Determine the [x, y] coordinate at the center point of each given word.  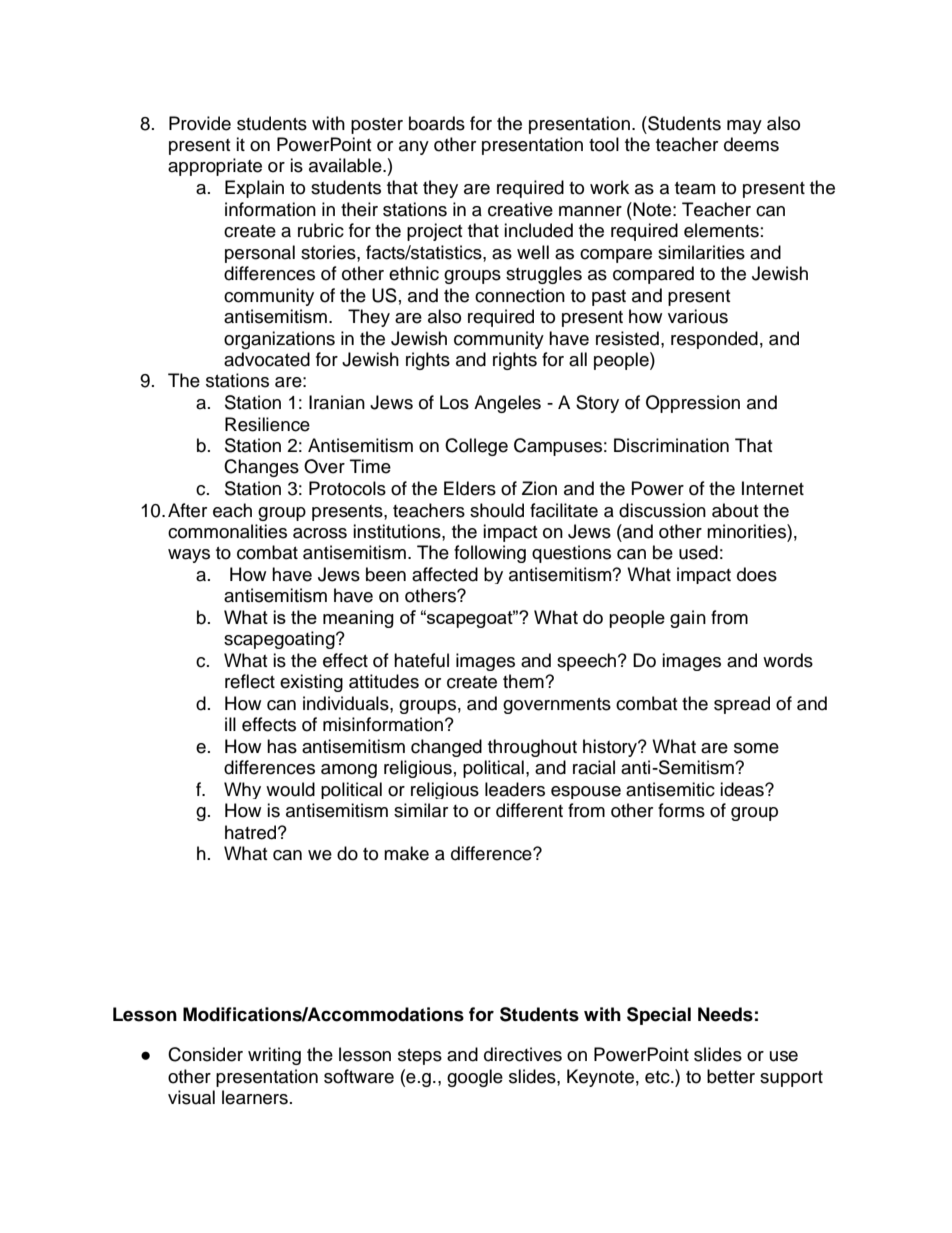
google [475, 1078]
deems [751, 144]
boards [437, 123]
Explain [254, 189]
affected [445, 574]
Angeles [507, 404]
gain [688, 619]
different [529, 810]
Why [242, 790]
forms [681, 810]
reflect [250, 681]
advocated [267, 359]
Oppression [693, 404]
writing [274, 1056]
